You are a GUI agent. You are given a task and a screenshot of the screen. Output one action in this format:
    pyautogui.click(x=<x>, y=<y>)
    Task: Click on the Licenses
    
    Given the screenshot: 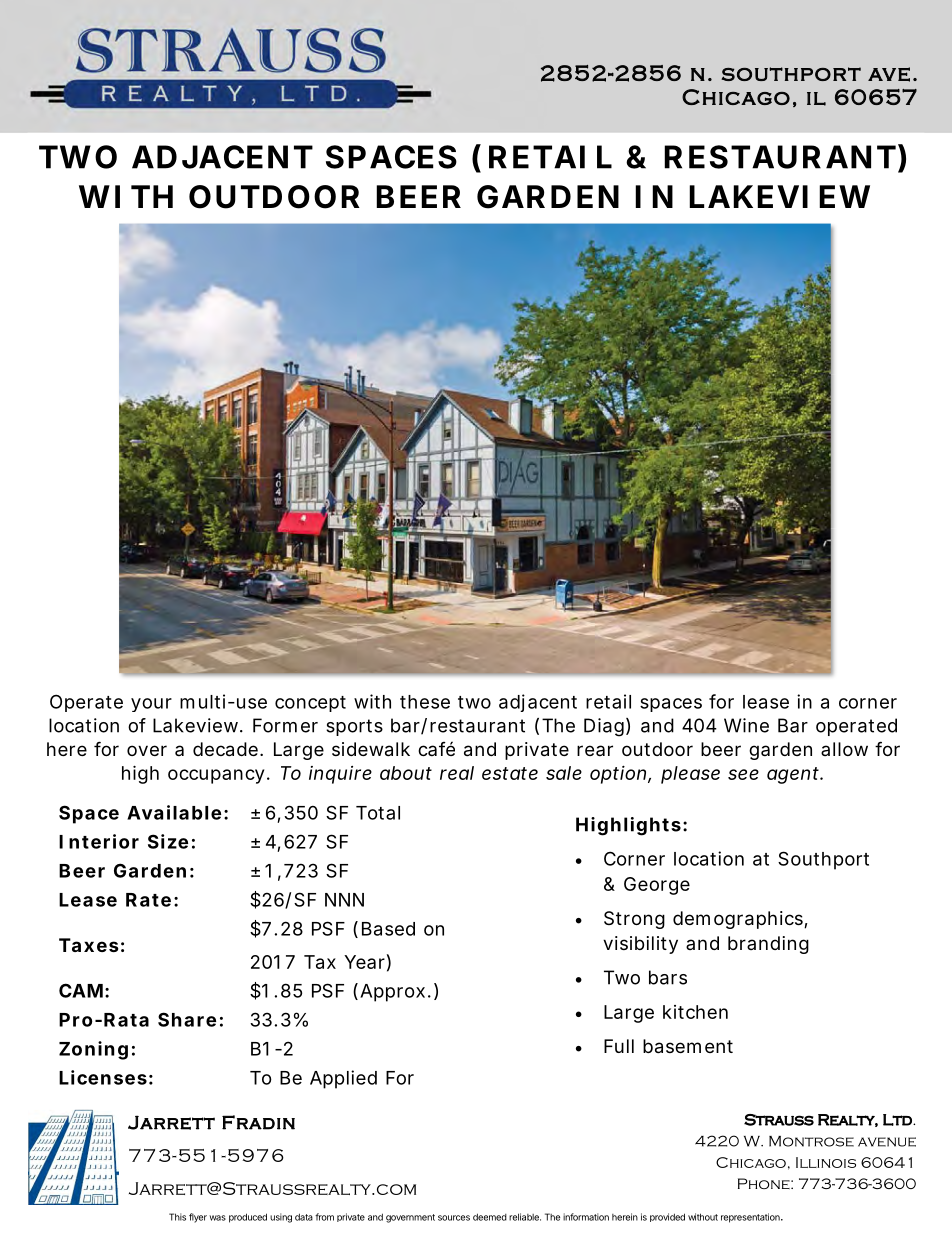 What is the action you would take?
    pyautogui.click(x=103, y=1077)
